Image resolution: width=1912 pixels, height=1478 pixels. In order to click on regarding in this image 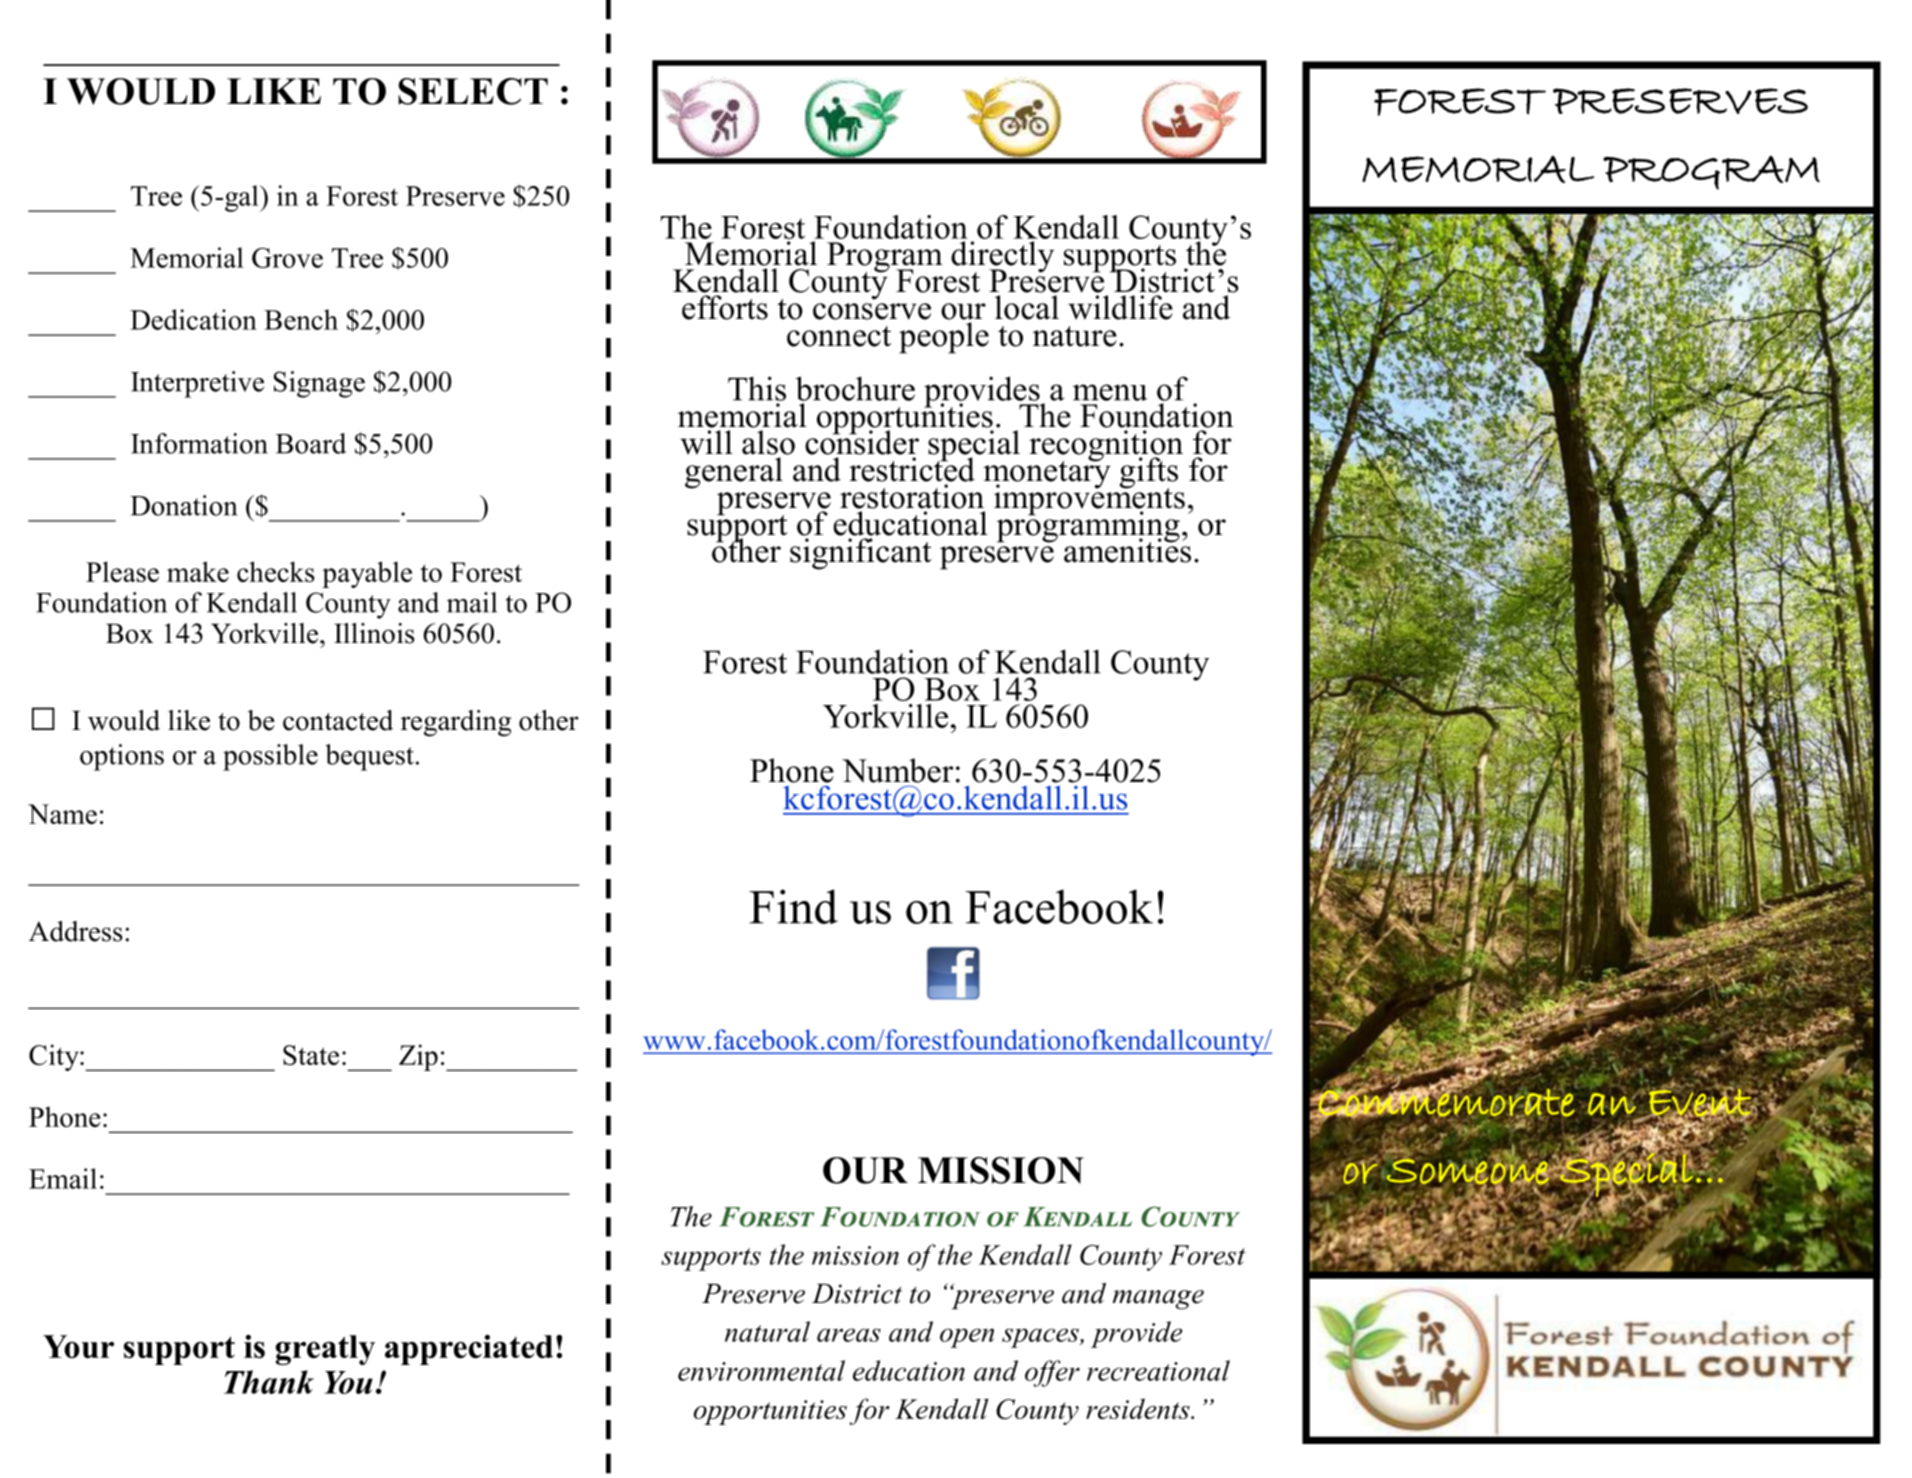, I will do `click(456, 723)`.
